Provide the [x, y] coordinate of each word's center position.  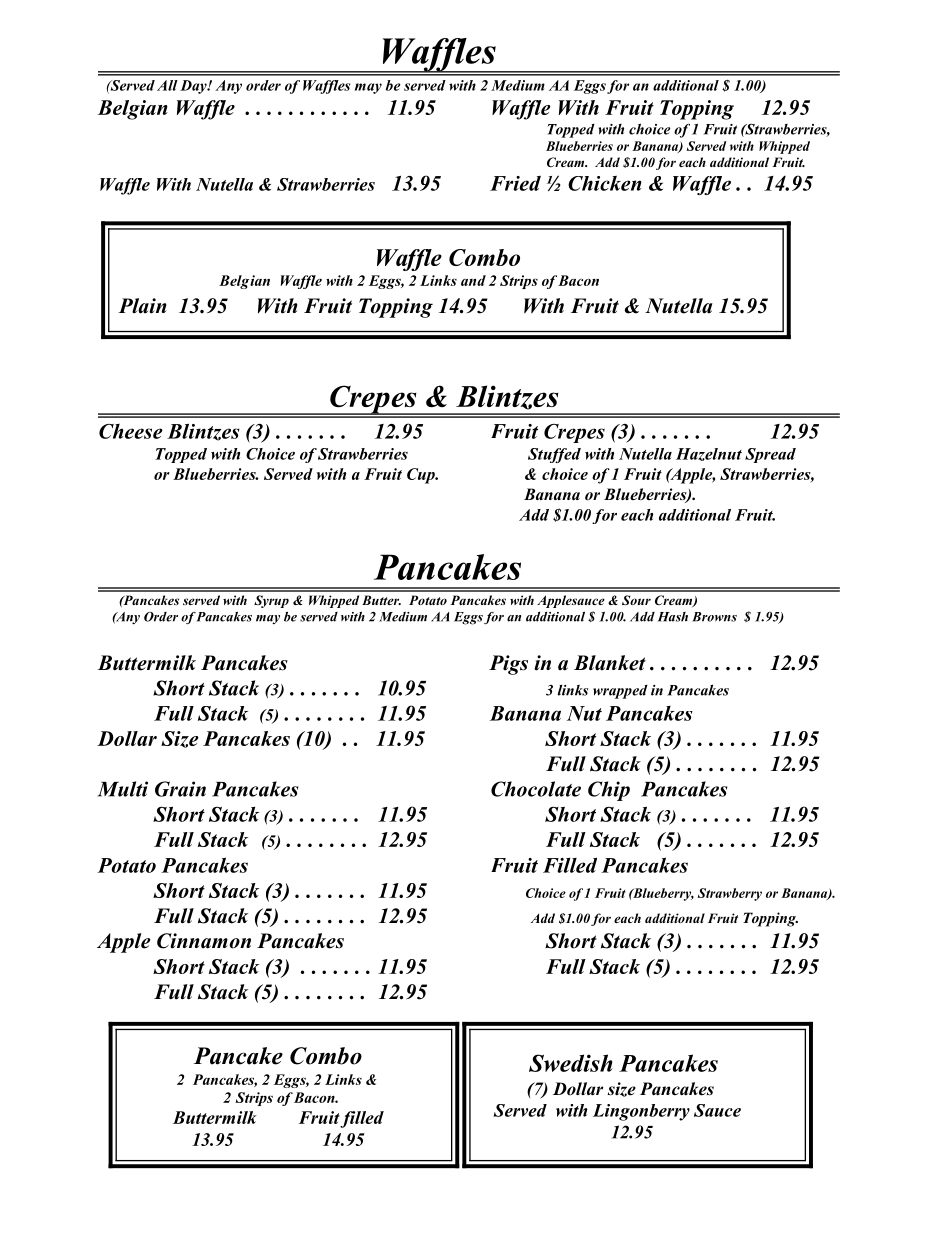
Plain [142, 306]
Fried [515, 183]
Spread [770, 455]
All [167, 85]
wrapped [620, 692]
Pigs [508, 665]
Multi [123, 789]
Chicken [605, 183]
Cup [422, 476]
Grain [180, 789]
